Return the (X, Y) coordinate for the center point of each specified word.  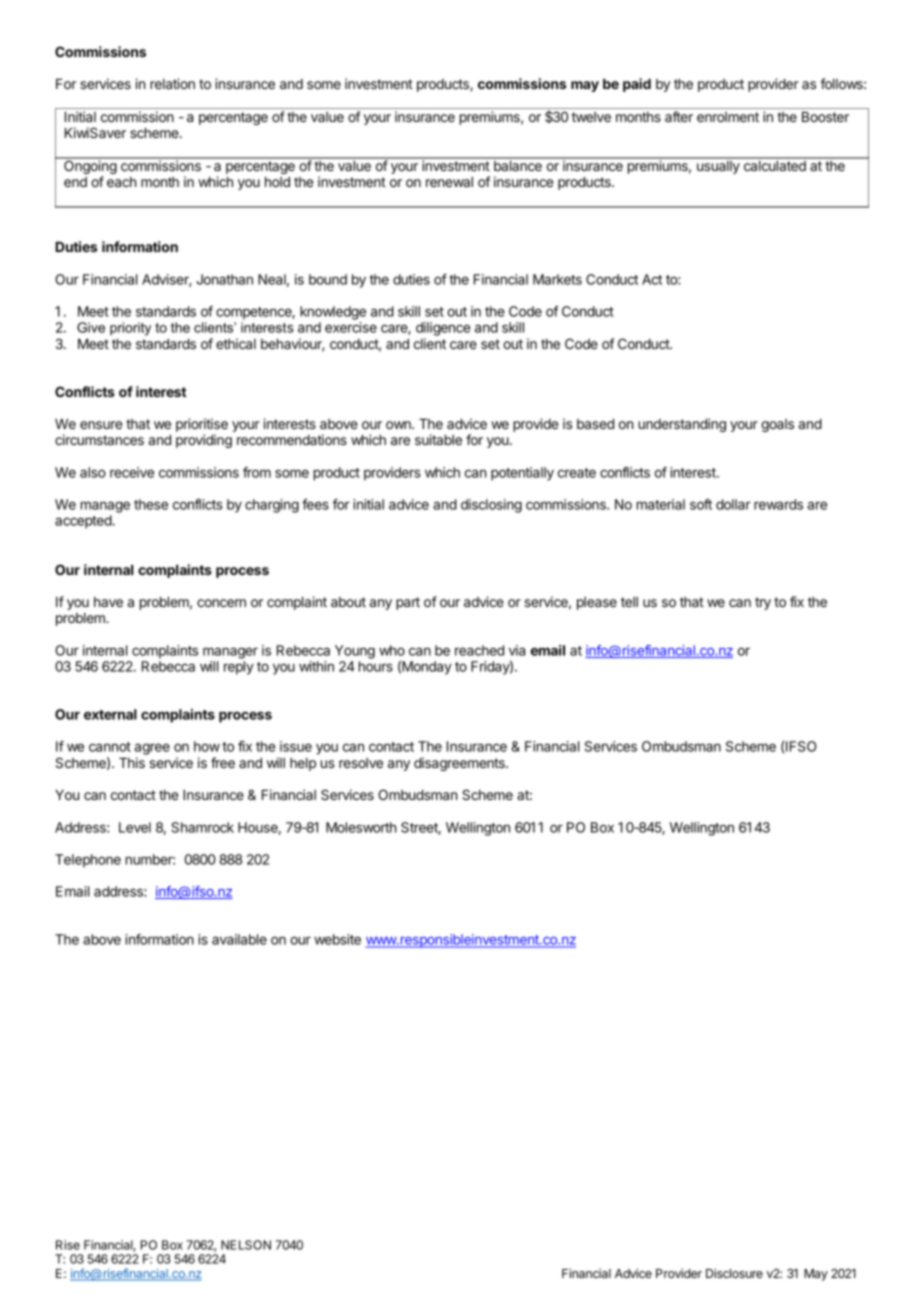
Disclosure (734, 1273)
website (337, 939)
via (517, 650)
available (239, 939)
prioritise (202, 426)
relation (172, 83)
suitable (438, 439)
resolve (361, 763)
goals (777, 425)
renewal (449, 182)
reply (239, 668)
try (763, 603)
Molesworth (361, 827)
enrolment (728, 117)
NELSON (246, 1245)
